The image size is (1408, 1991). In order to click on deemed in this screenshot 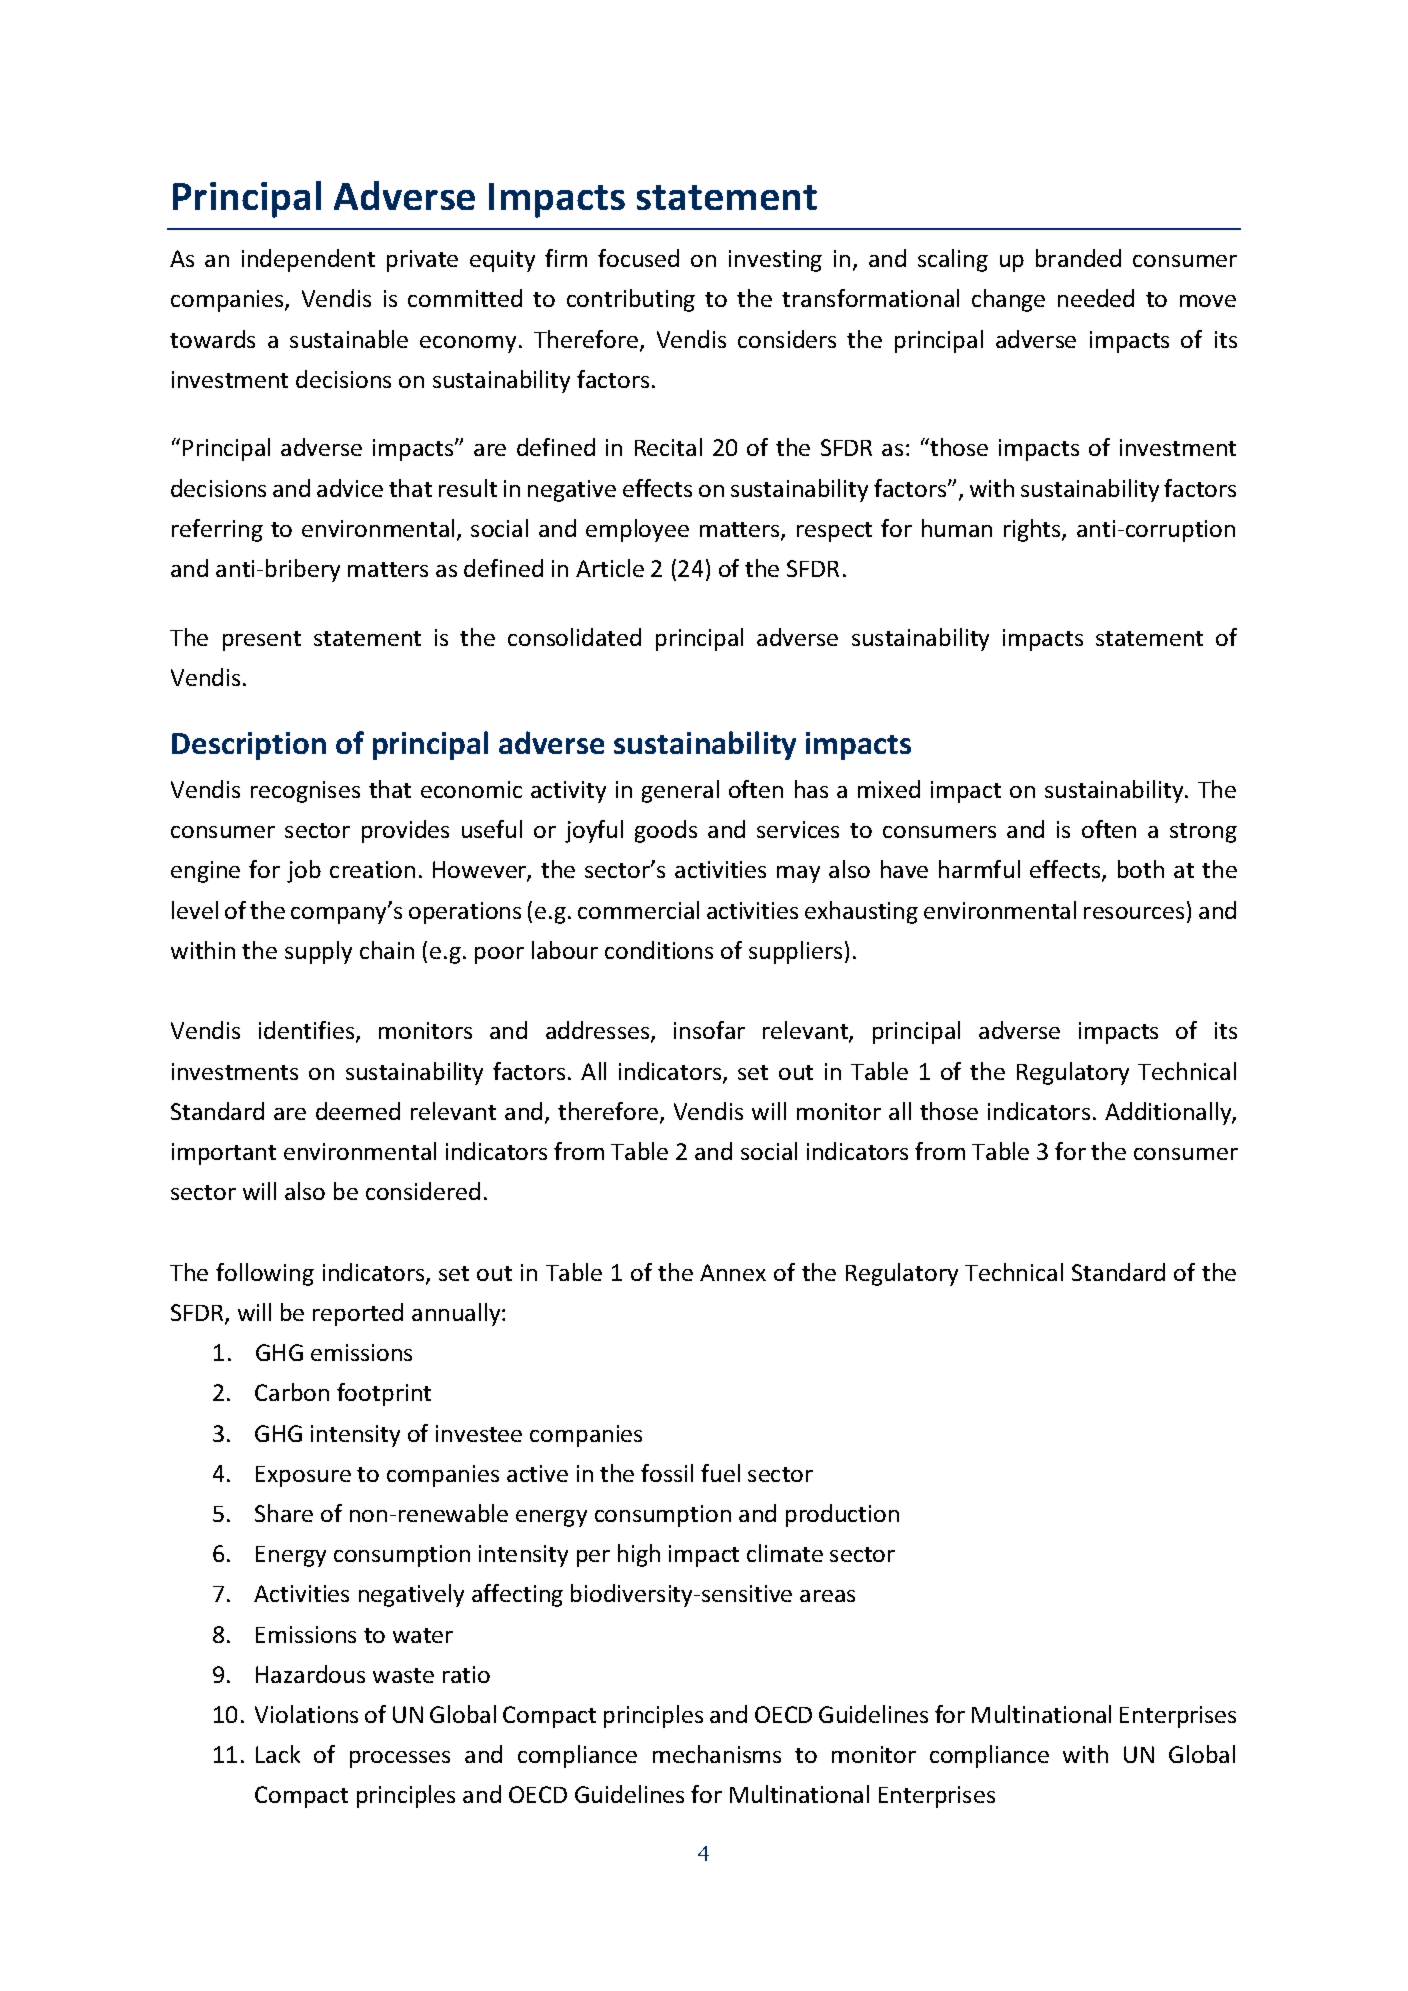, I will do `click(358, 1111)`.
